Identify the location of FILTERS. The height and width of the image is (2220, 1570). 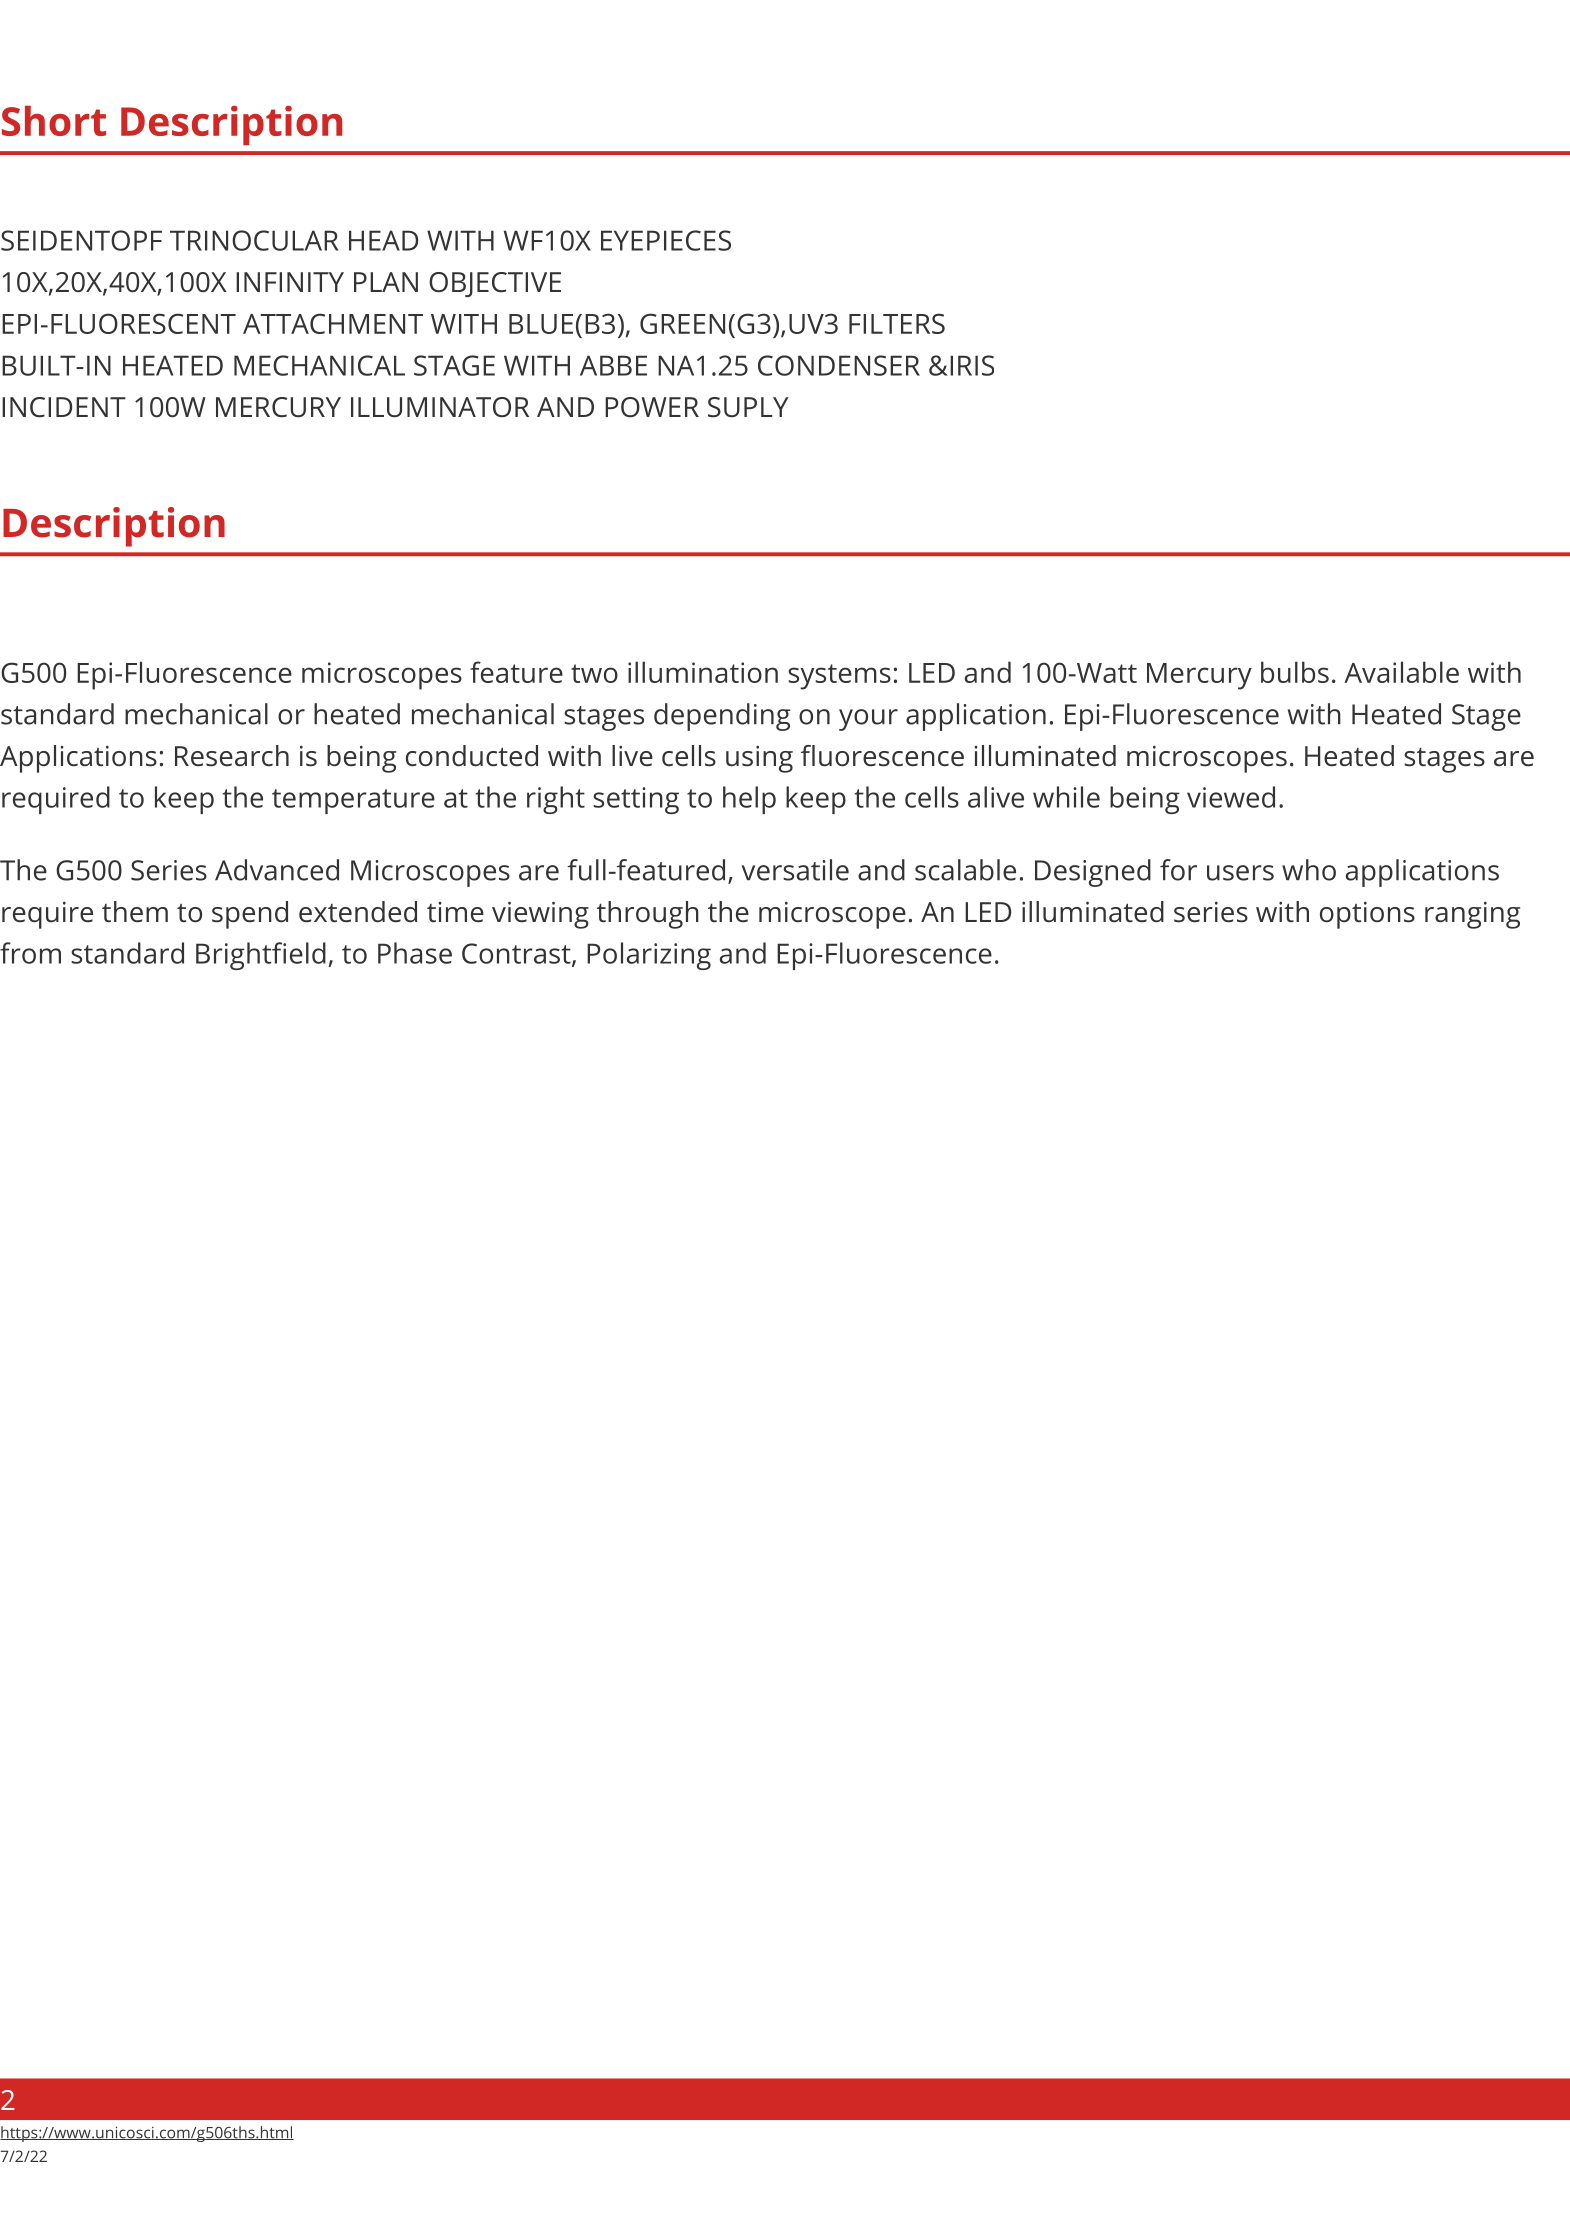
(897, 323).
